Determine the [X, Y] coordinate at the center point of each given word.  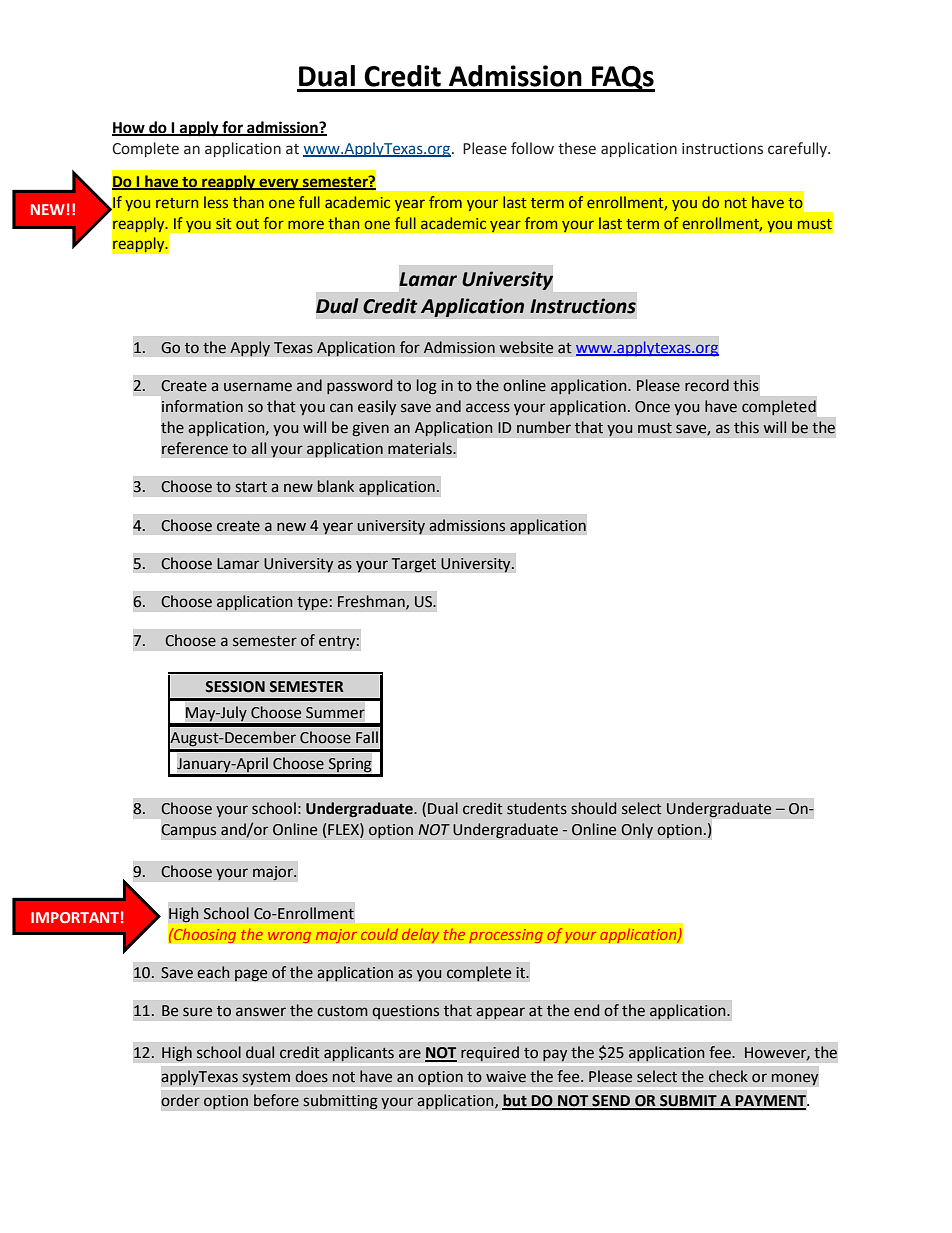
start [251, 487]
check [728, 1076]
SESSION [235, 687]
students [537, 808]
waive [506, 1077]
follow [532, 148]
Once [652, 407]
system [266, 1078]
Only [637, 831]
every [279, 184]
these [577, 148]
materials [421, 448]
